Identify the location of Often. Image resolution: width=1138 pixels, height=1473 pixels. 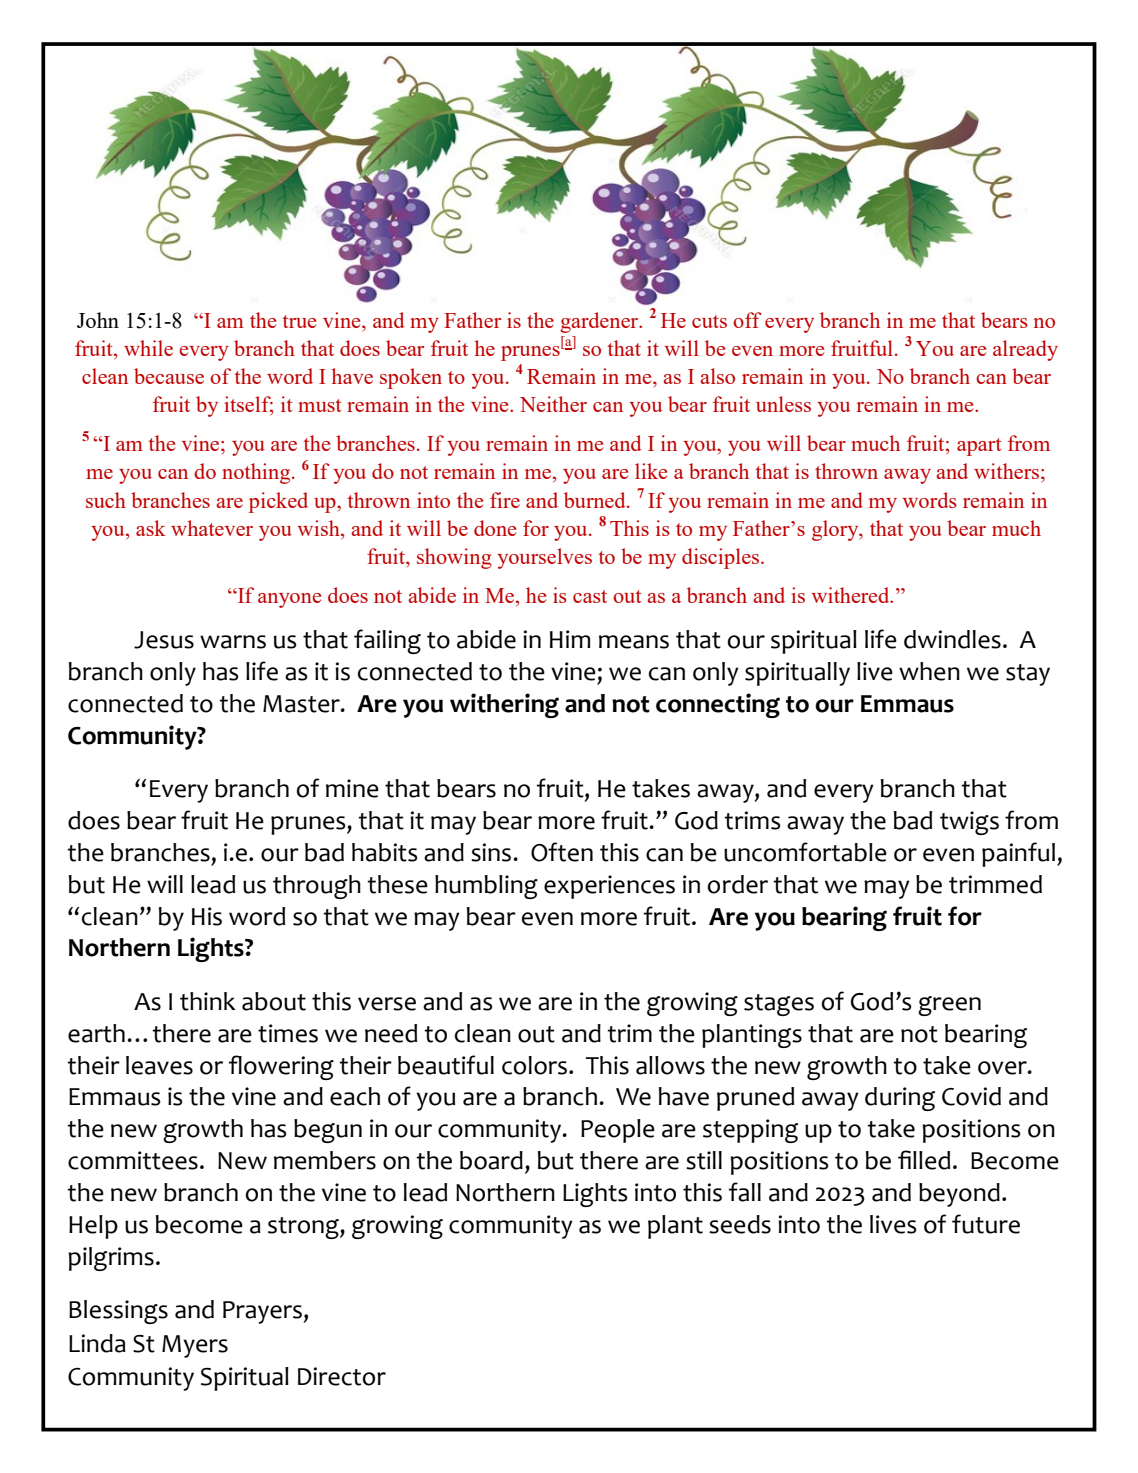
(562, 852).
